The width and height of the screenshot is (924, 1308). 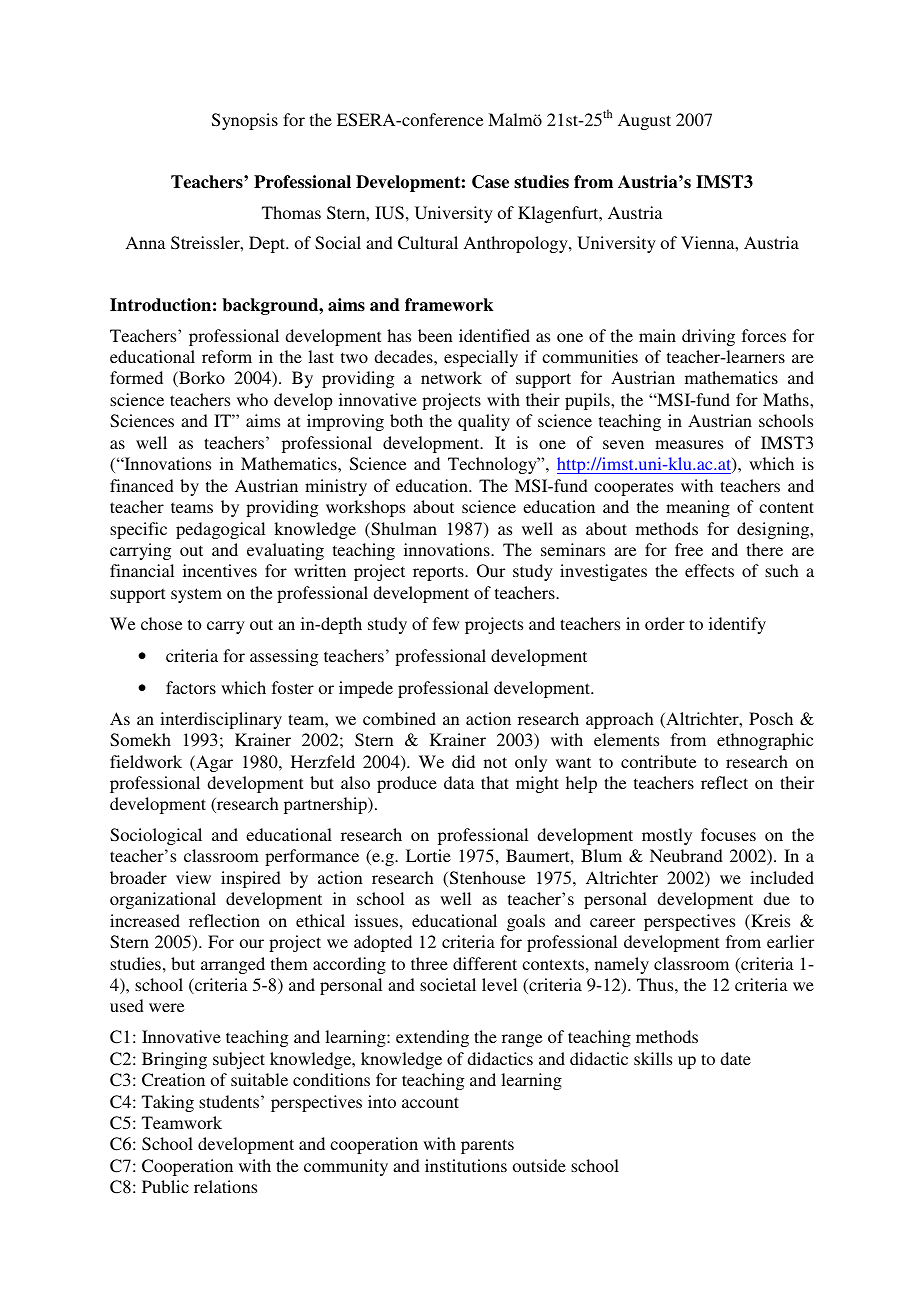 What do you see at coordinates (225, 1186) in the screenshot?
I see `relations` at bounding box center [225, 1186].
